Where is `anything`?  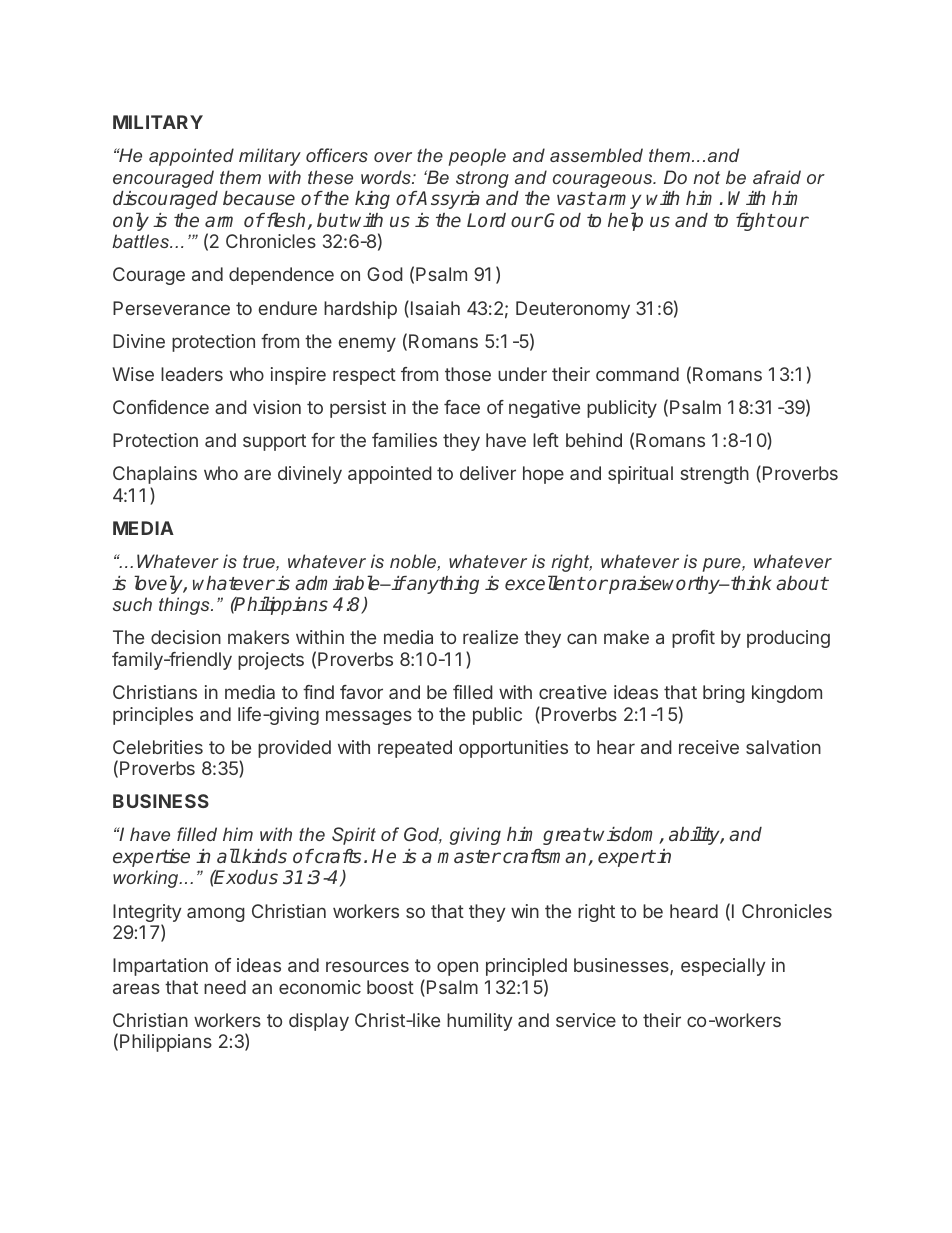 anything is located at coordinates (442, 585).
